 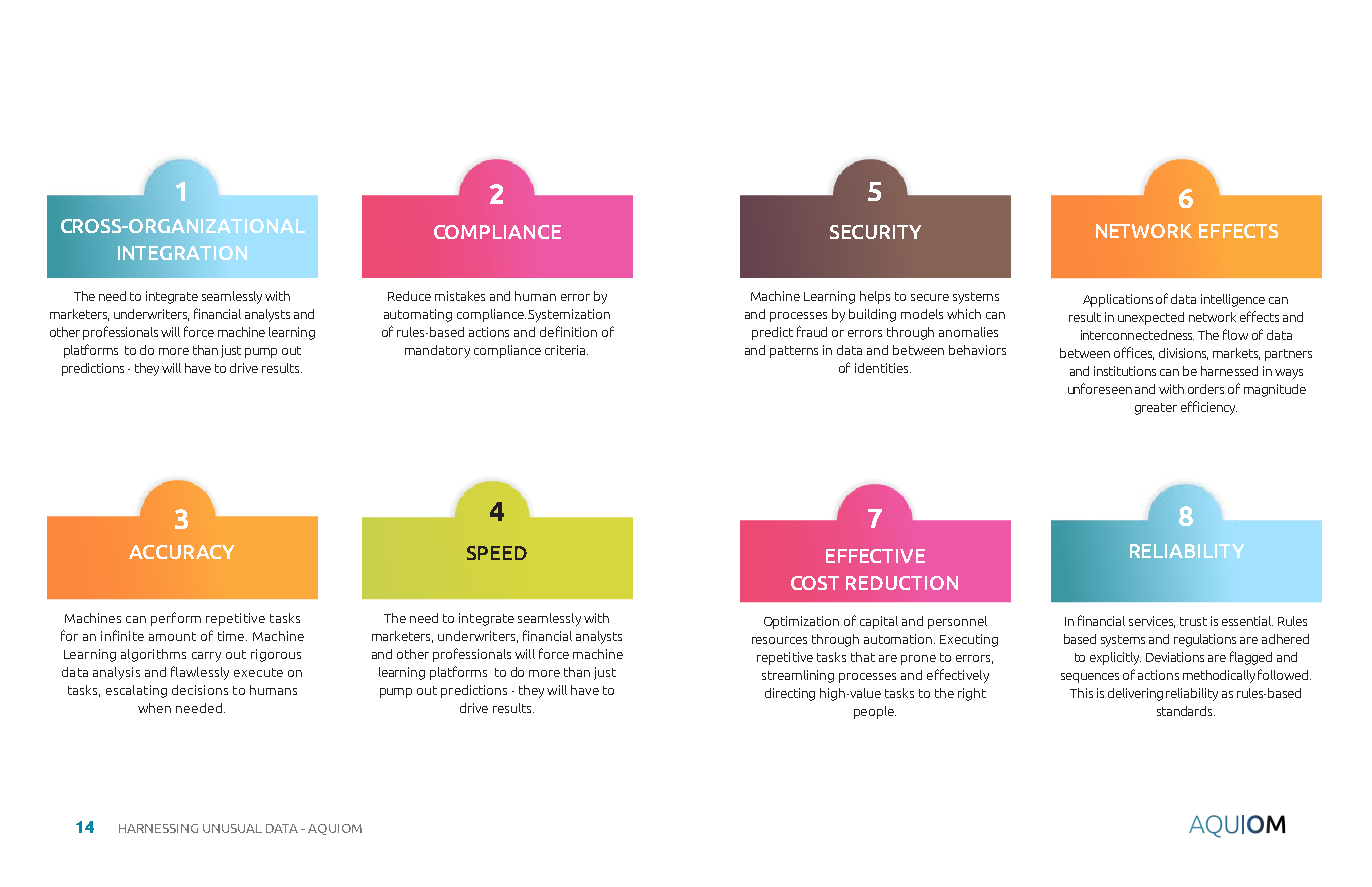 I want to click on REDUCTION, so click(x=902, y=583).
